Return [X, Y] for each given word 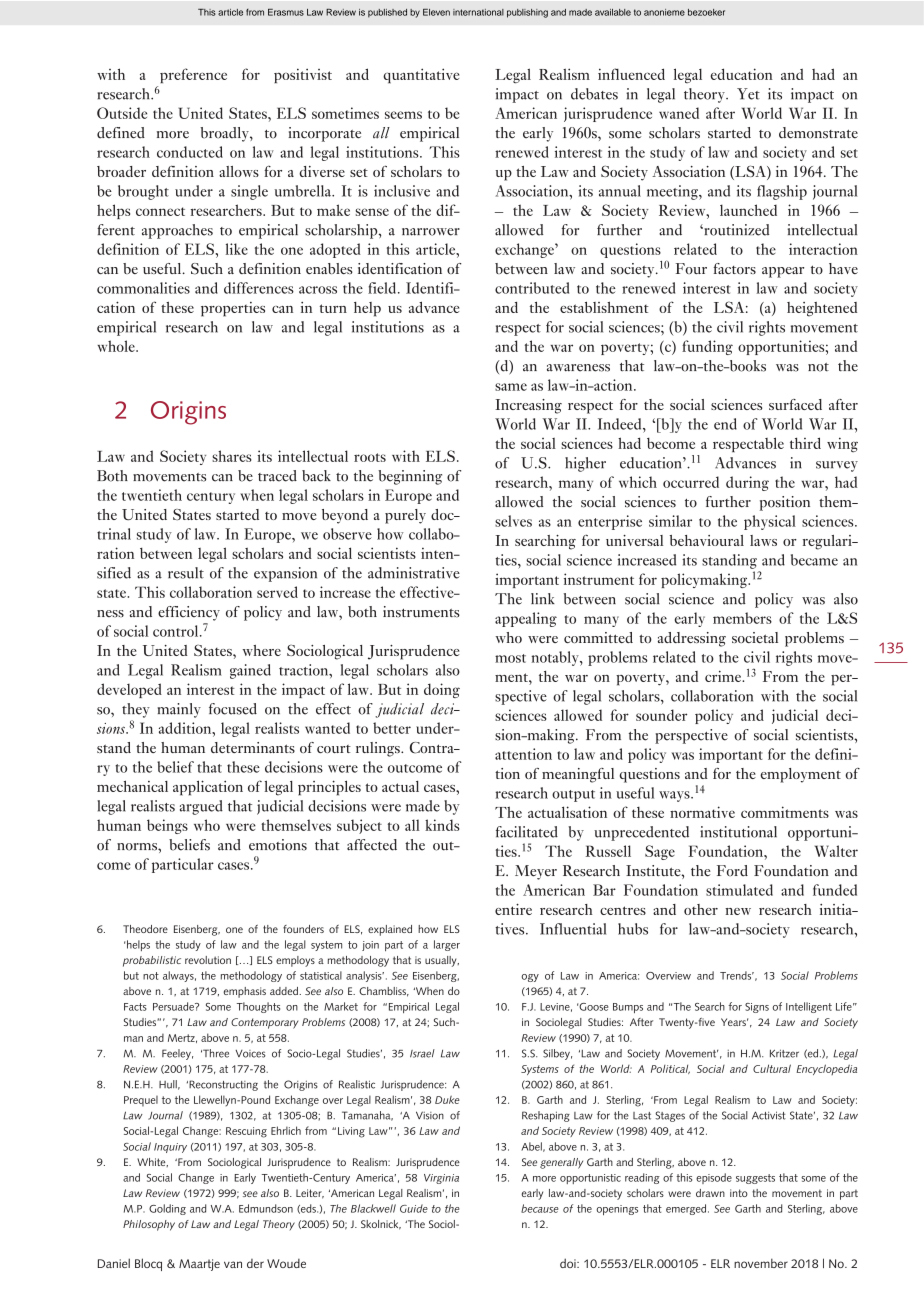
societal [755, 637]
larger [447, 945]
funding [707, 347]
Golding [167, 1209]
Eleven [436, 12]
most [510, 658]
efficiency [189, 613]
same [511, 387]
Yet [748, 94]
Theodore [145, 929]
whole [117, 346]
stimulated [739, 890]
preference [193, 75]
